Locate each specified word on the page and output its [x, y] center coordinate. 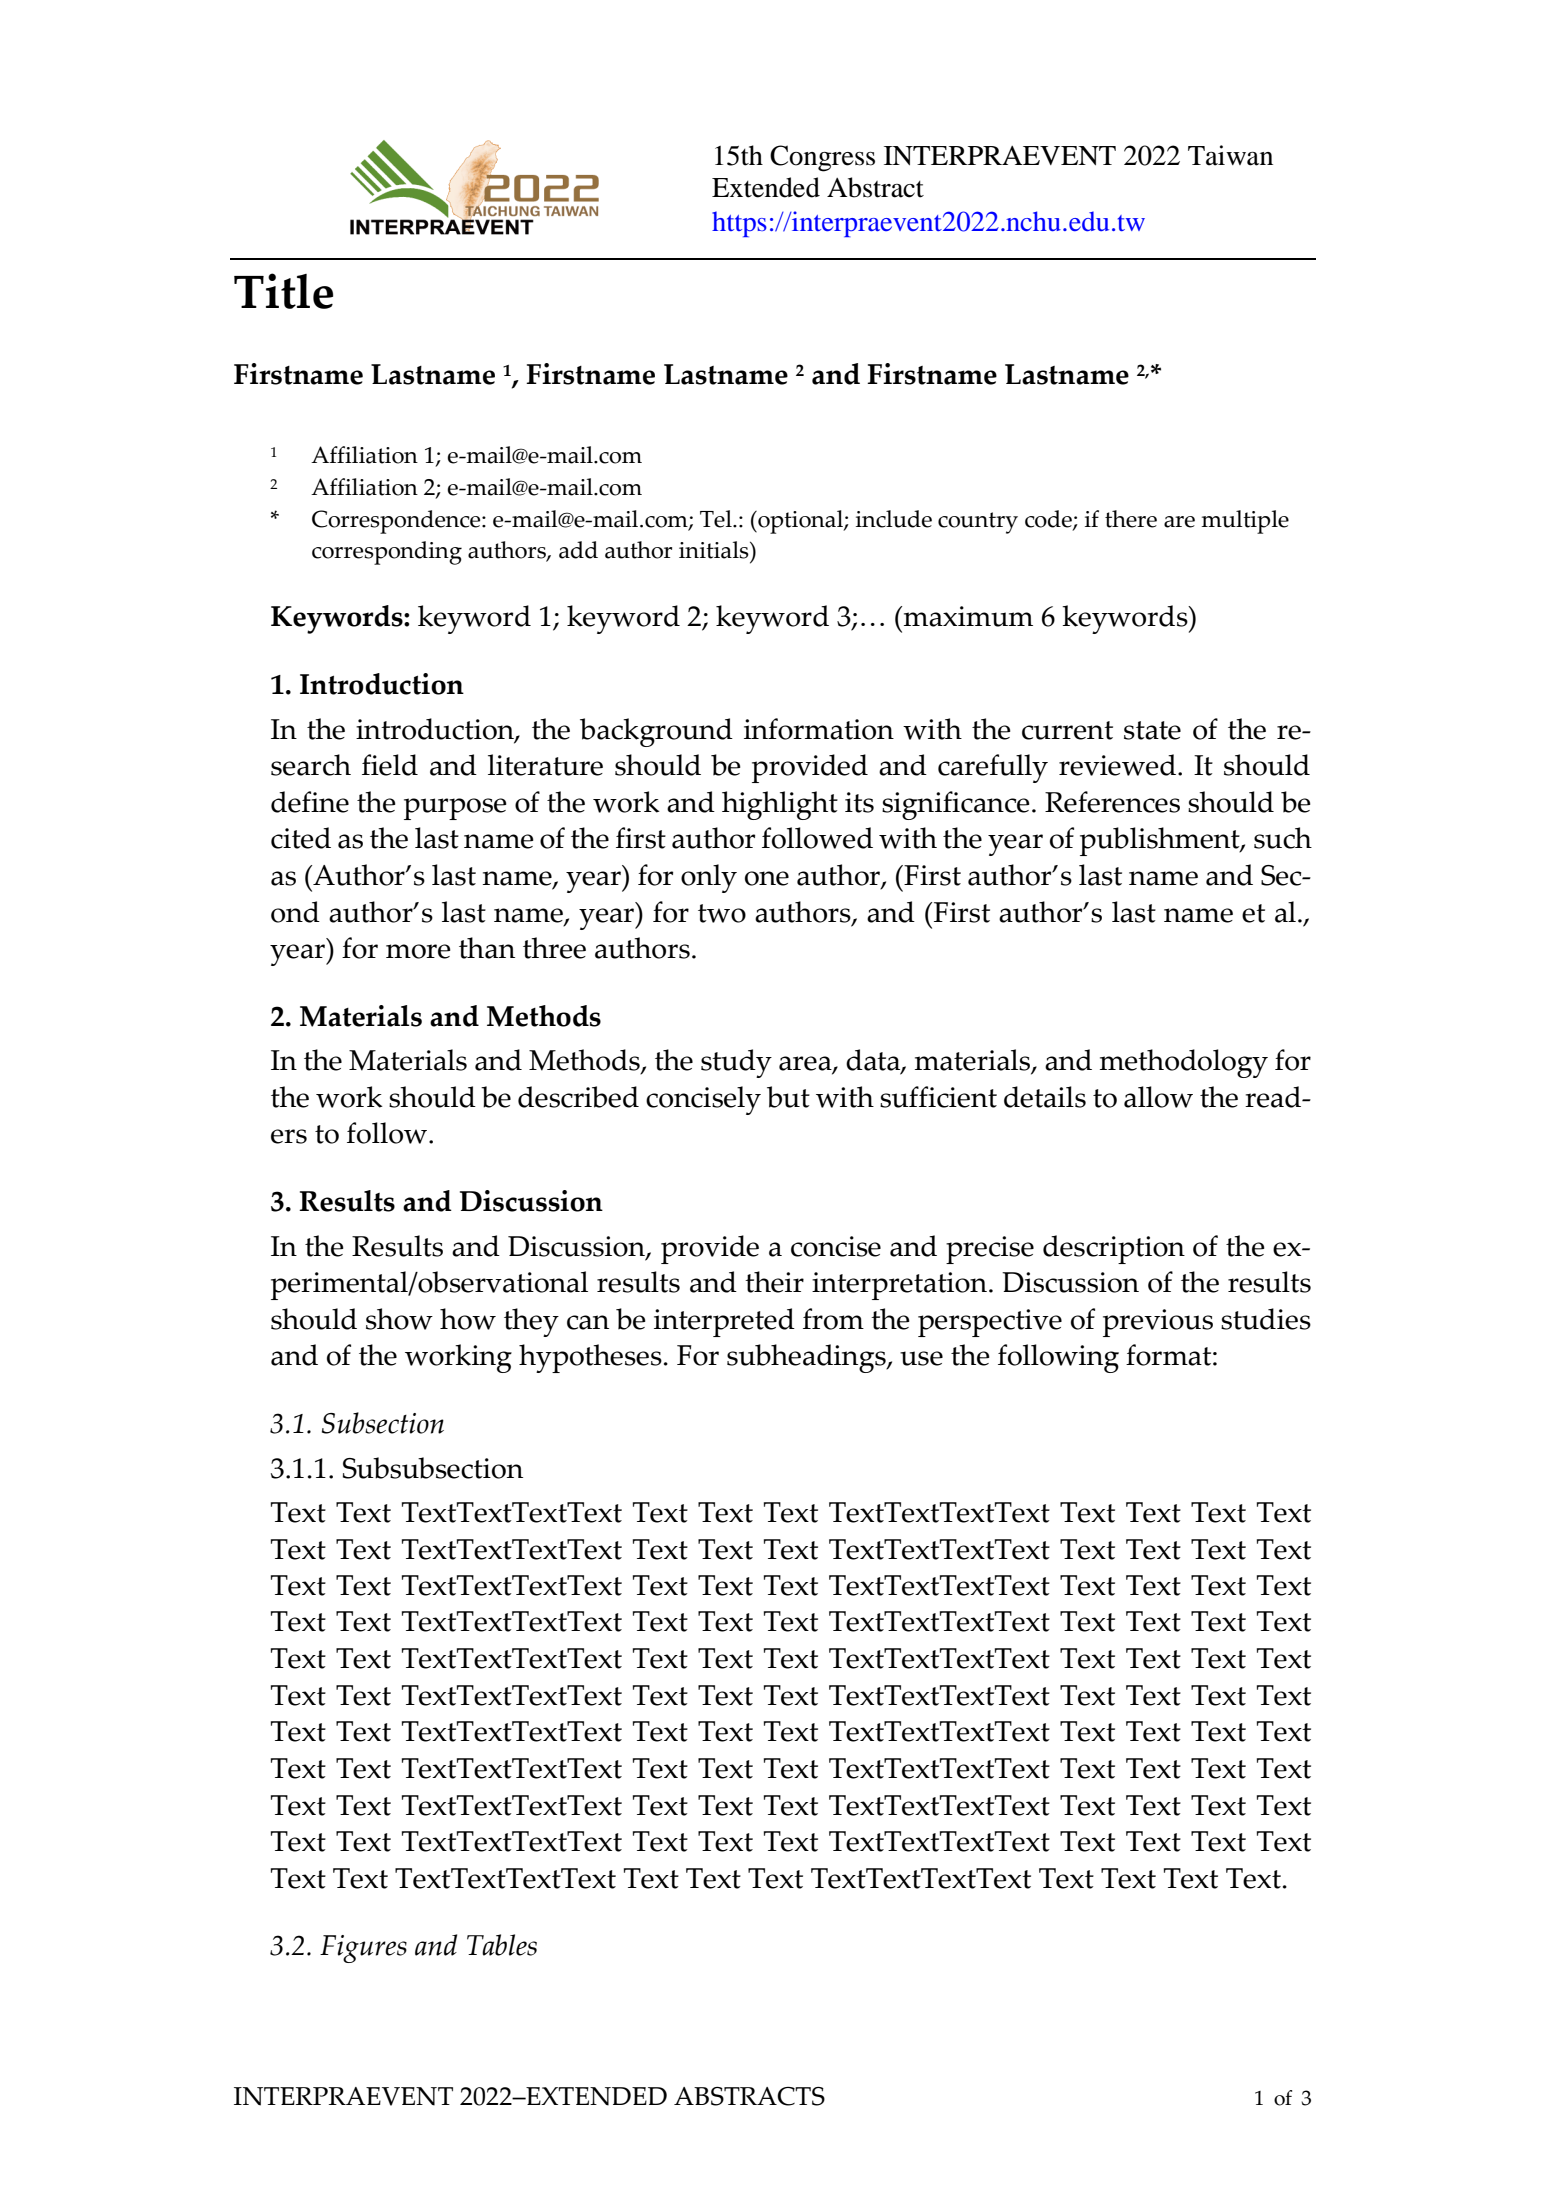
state [1152, 730]
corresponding [387, 553]
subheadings [807, 1358]
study [736, 1063]
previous [1158, 1323]
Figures [363, 1949]
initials [715, 550]
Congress [822, 158]
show [399, 1319]
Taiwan [1230, 155]
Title [283, 291]
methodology [1184, 1063]
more [418, 951]
